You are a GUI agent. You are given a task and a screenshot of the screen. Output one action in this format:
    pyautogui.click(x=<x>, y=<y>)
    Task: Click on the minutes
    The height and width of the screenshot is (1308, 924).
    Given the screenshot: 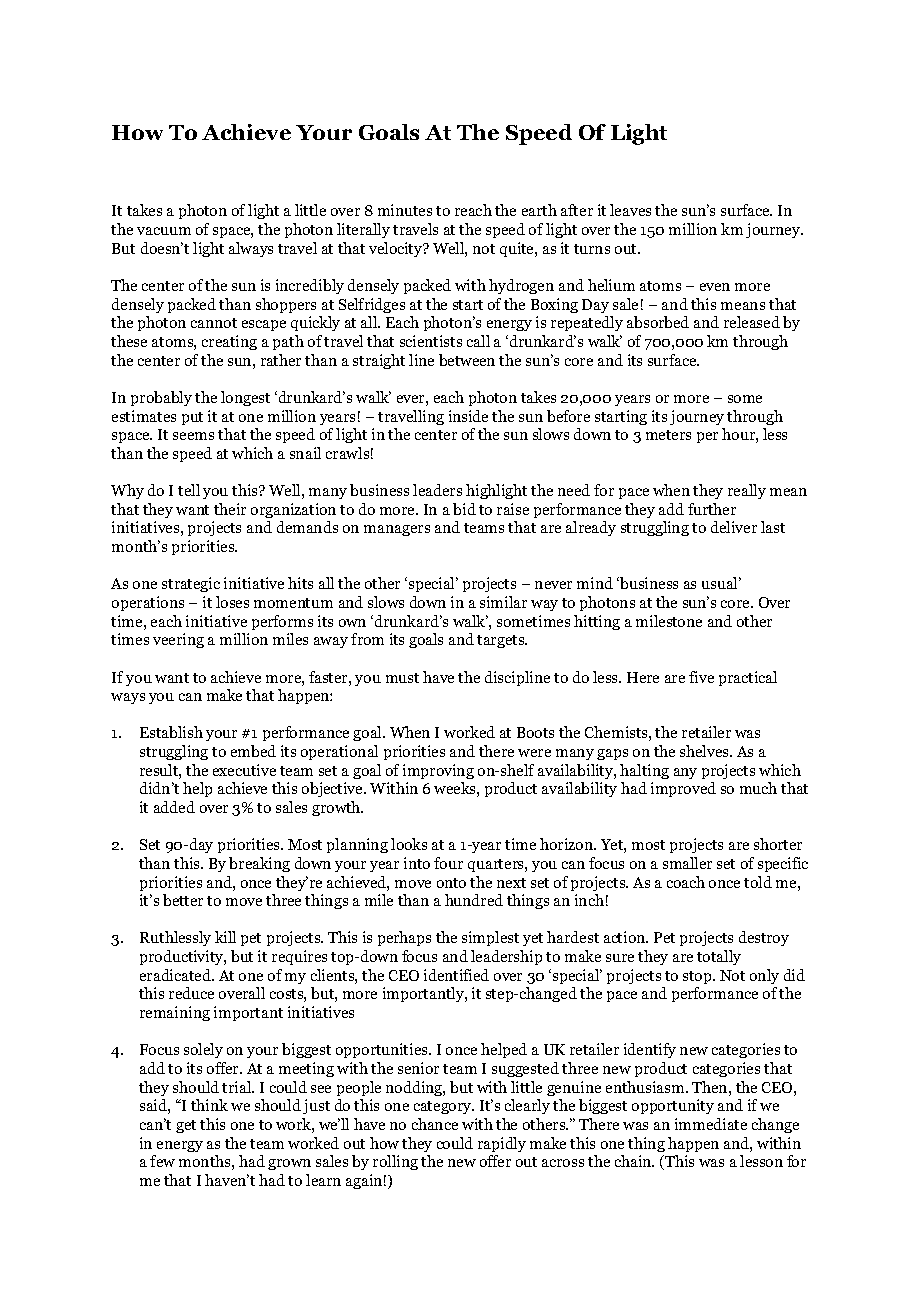 What is the action you would take?
    pyautogui.click(x=405, y=210)
